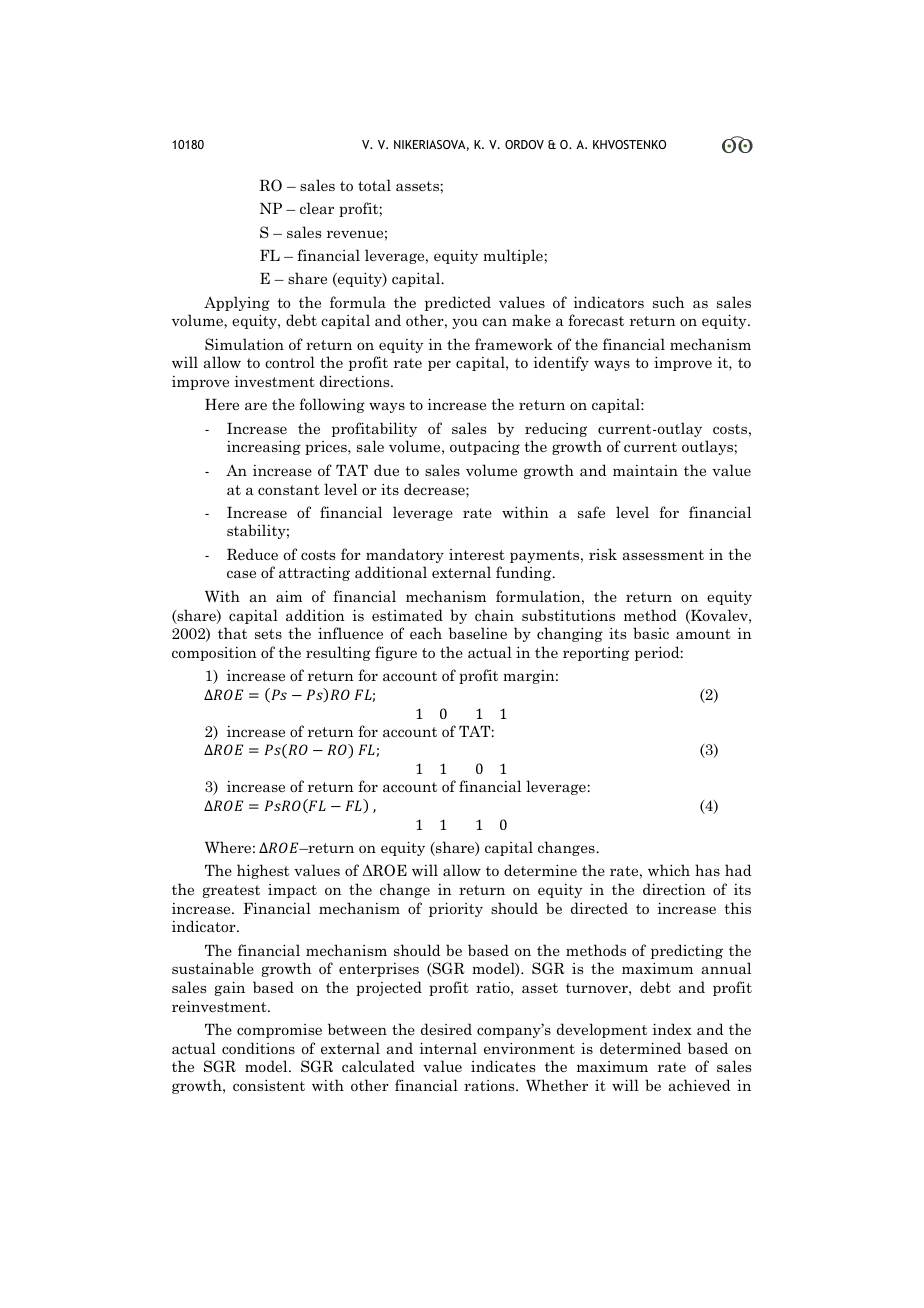  What do you see at coordinates (485, 447) in the document?
I see `outpacing` at bounding box center [485, 447].
